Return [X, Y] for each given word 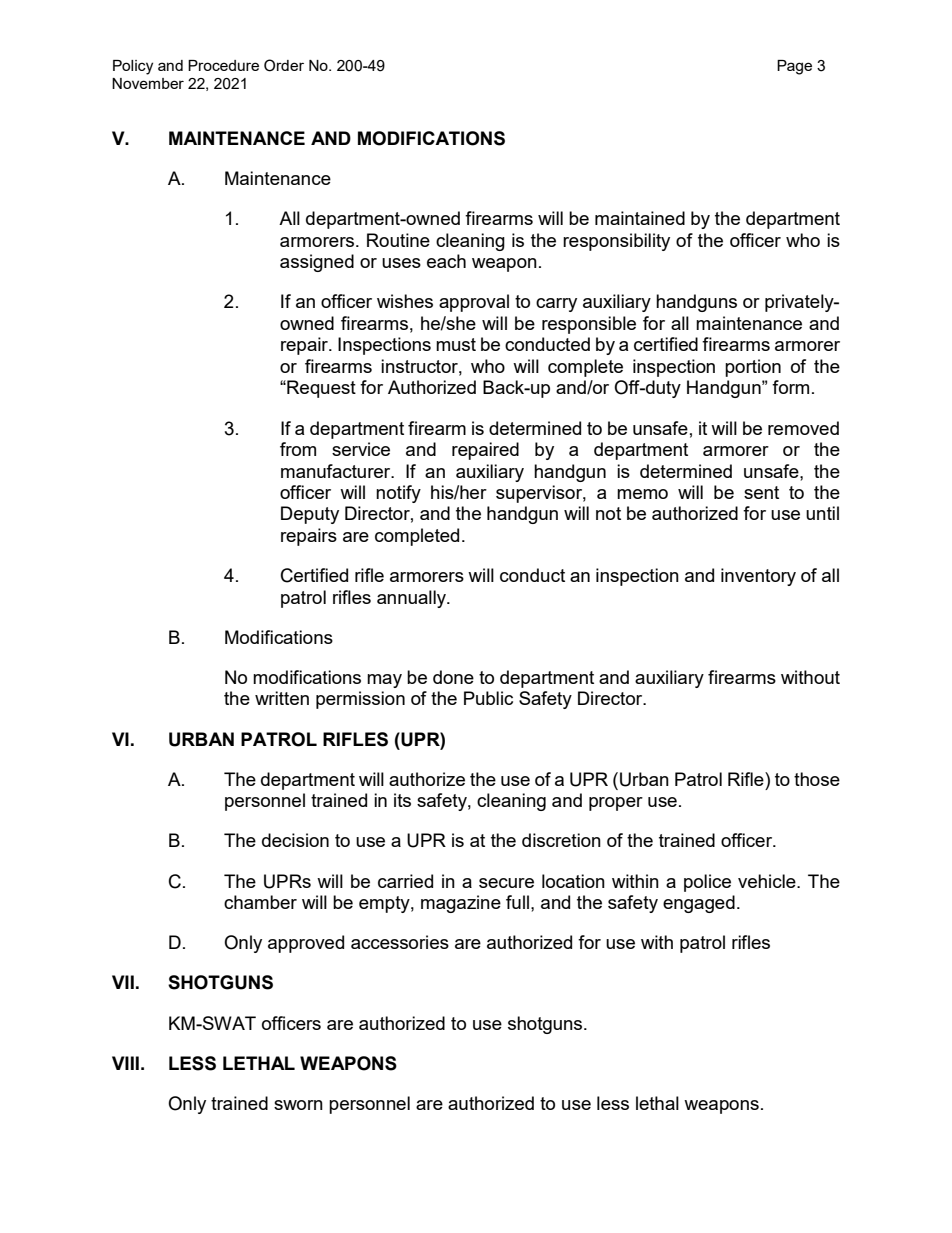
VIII [125, 1063]
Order [284, 65]
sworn [298, 1105]
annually [412, 599]
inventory [758, 577]
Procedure [223, 65]
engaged [699, 904]
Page [794, 67]
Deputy [310, 515]
